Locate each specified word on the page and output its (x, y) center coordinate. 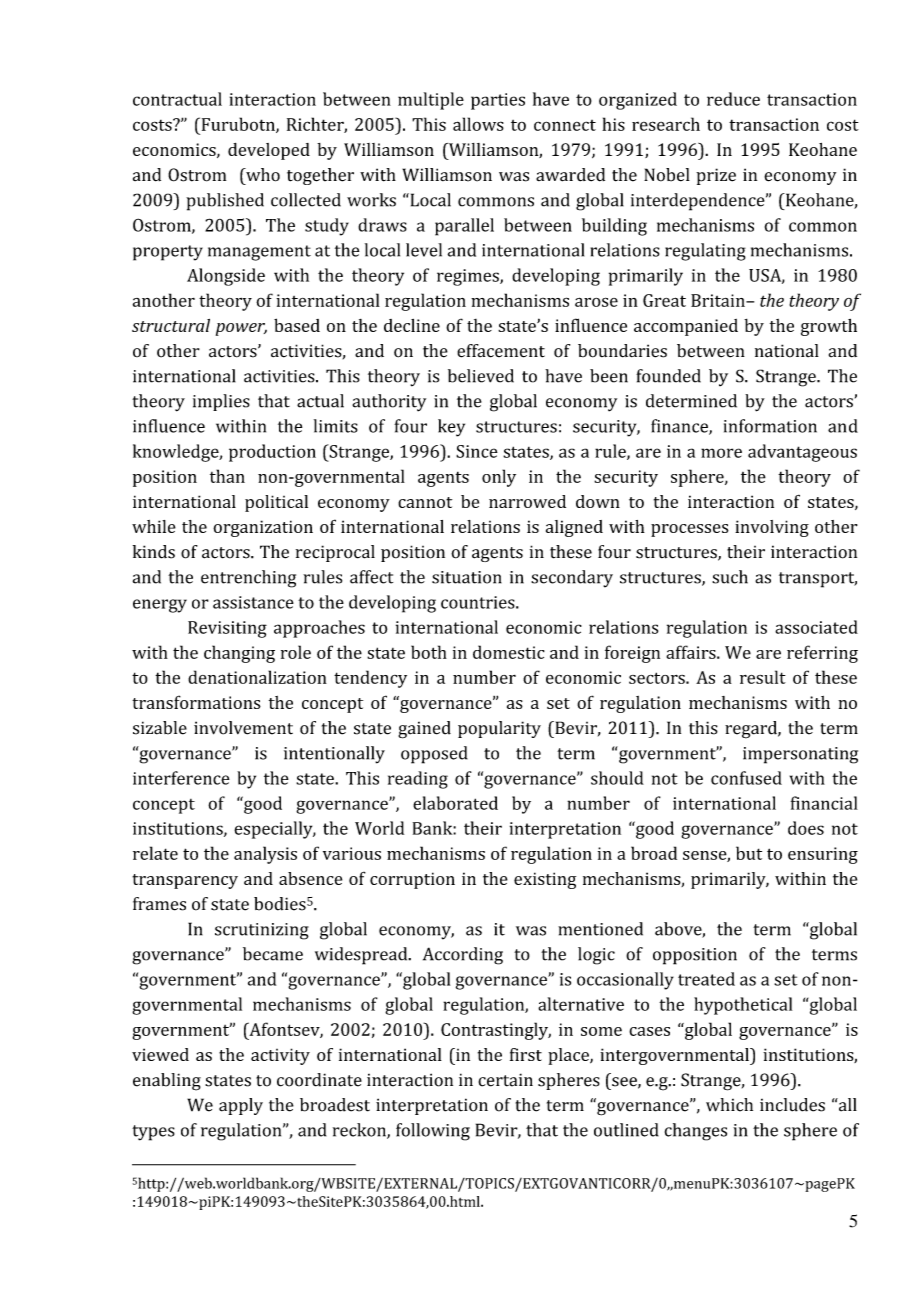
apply (241, 1106)
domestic (509, 652)
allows (478, 124)
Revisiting (227, 629)
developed (269, 151)
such (730, 577)
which (729, 1105)
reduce (733, 99)
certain (505, 1080)
